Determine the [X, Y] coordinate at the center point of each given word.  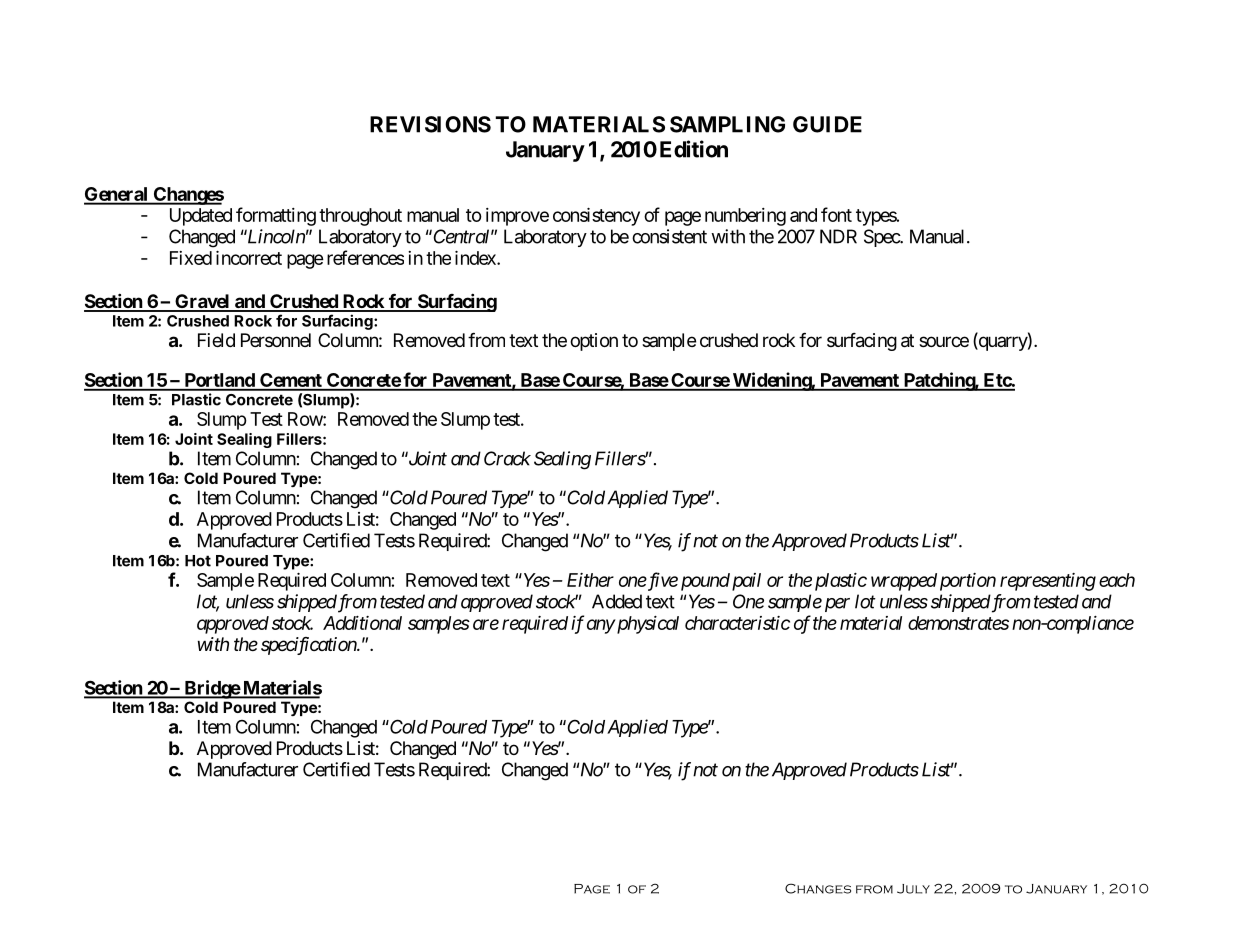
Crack [507, 458]
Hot [198, 561]
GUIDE [827, 124]
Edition [694, 149]
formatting [276, 216]
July [913, 889]
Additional [362, 623]
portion [968, 582]
